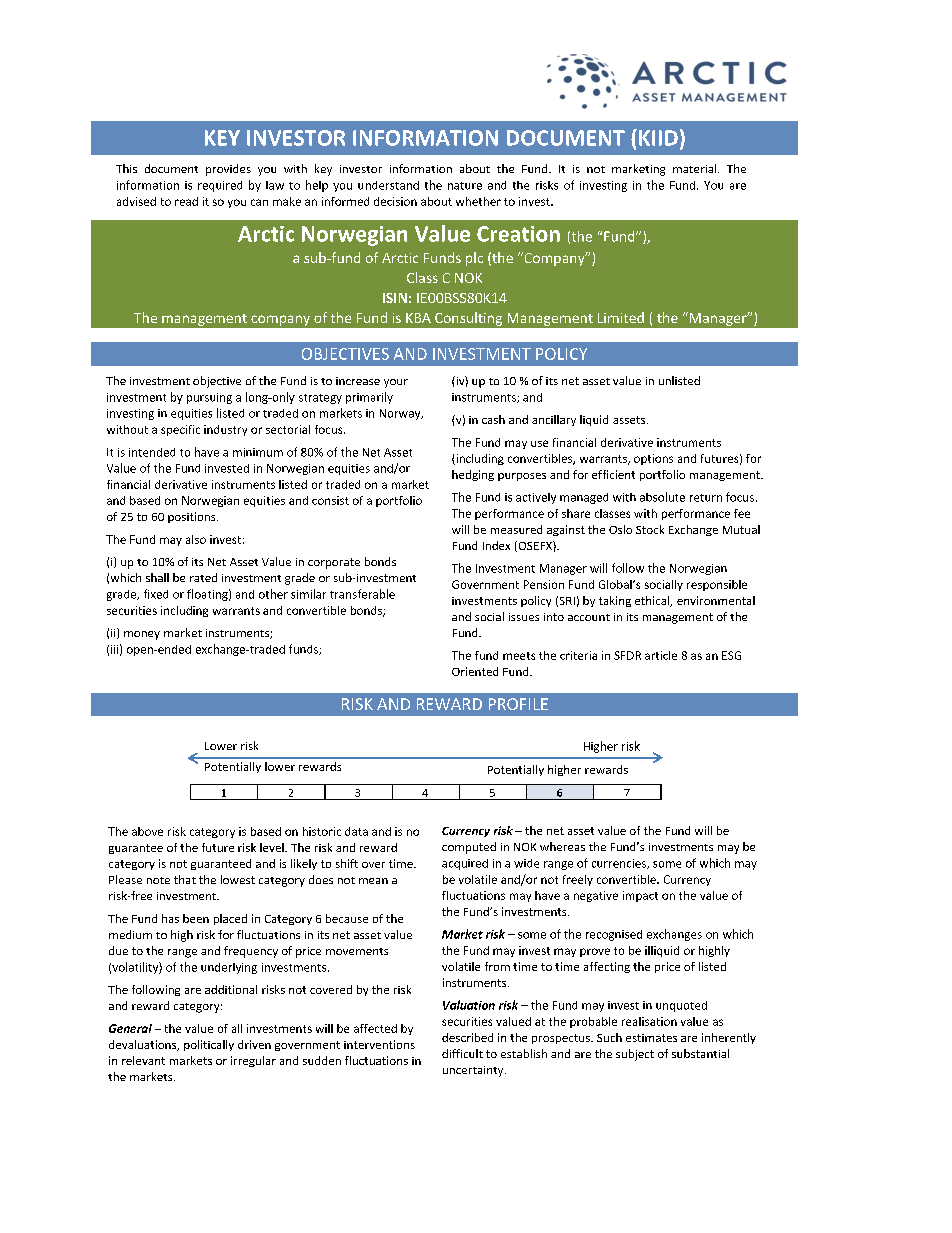 The height and width of the screenshot is (1233, 952). I want to click on transferable, so click(362, 594).
